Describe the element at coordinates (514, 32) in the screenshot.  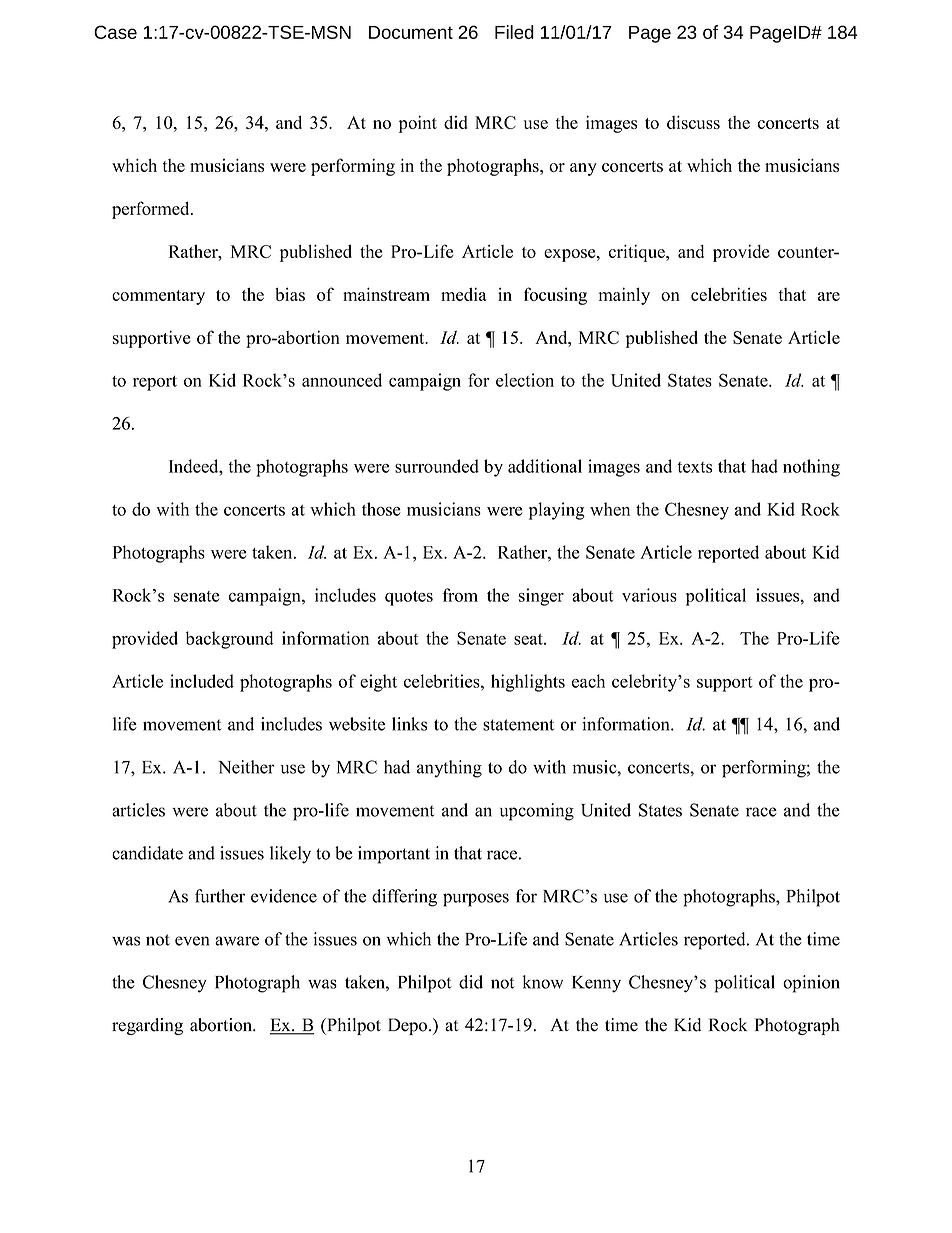
I see `Filed` at that location.
